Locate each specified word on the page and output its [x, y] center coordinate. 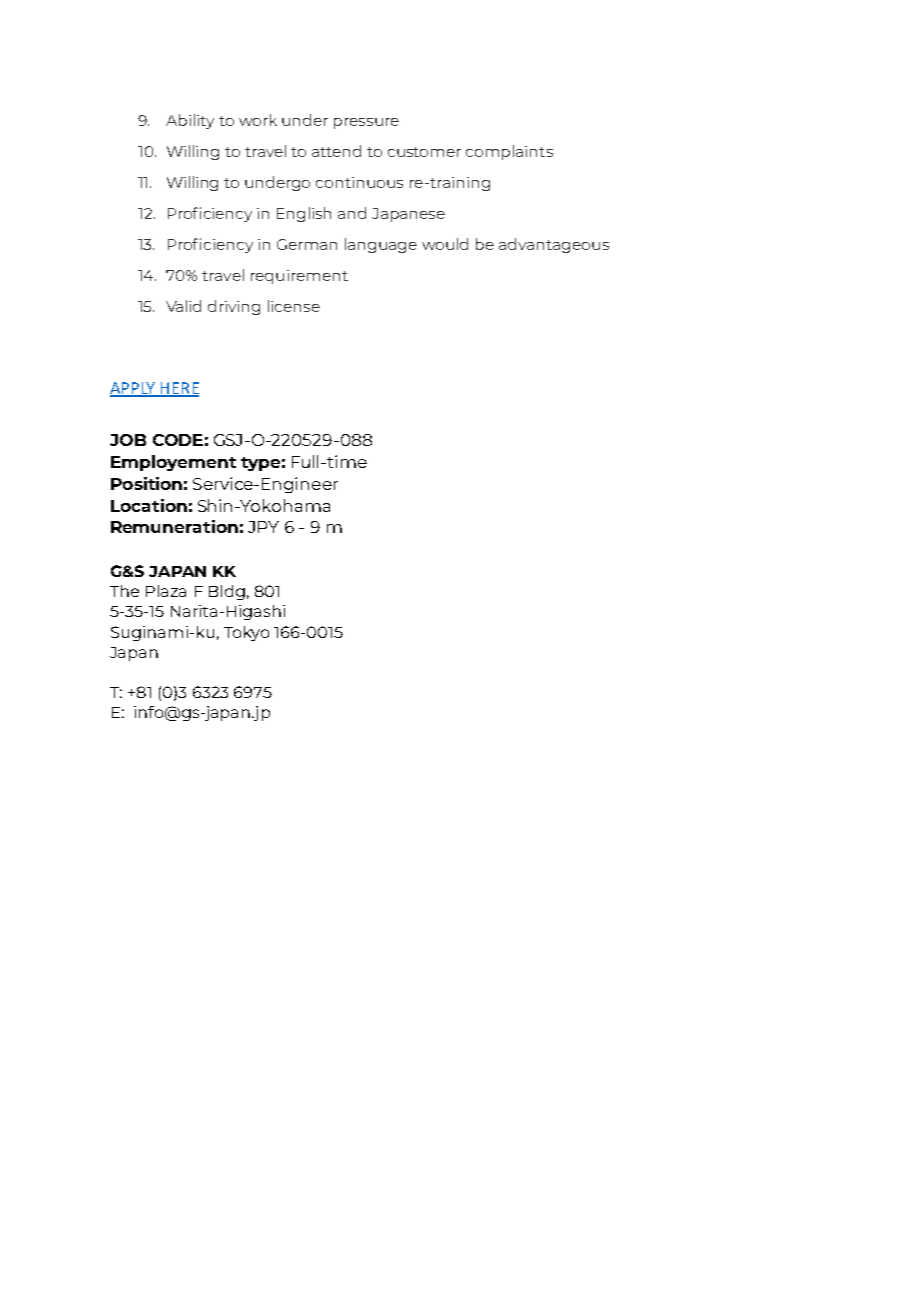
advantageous [554, 245]
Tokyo [246, 633]
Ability [190, 121]
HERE [179, 389]
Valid [183, 306]
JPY [263, 527]
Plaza [166, 591]
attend [336, 151]
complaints [509, 152]
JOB [128, 440]
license [294, 306]
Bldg [227, 592]
